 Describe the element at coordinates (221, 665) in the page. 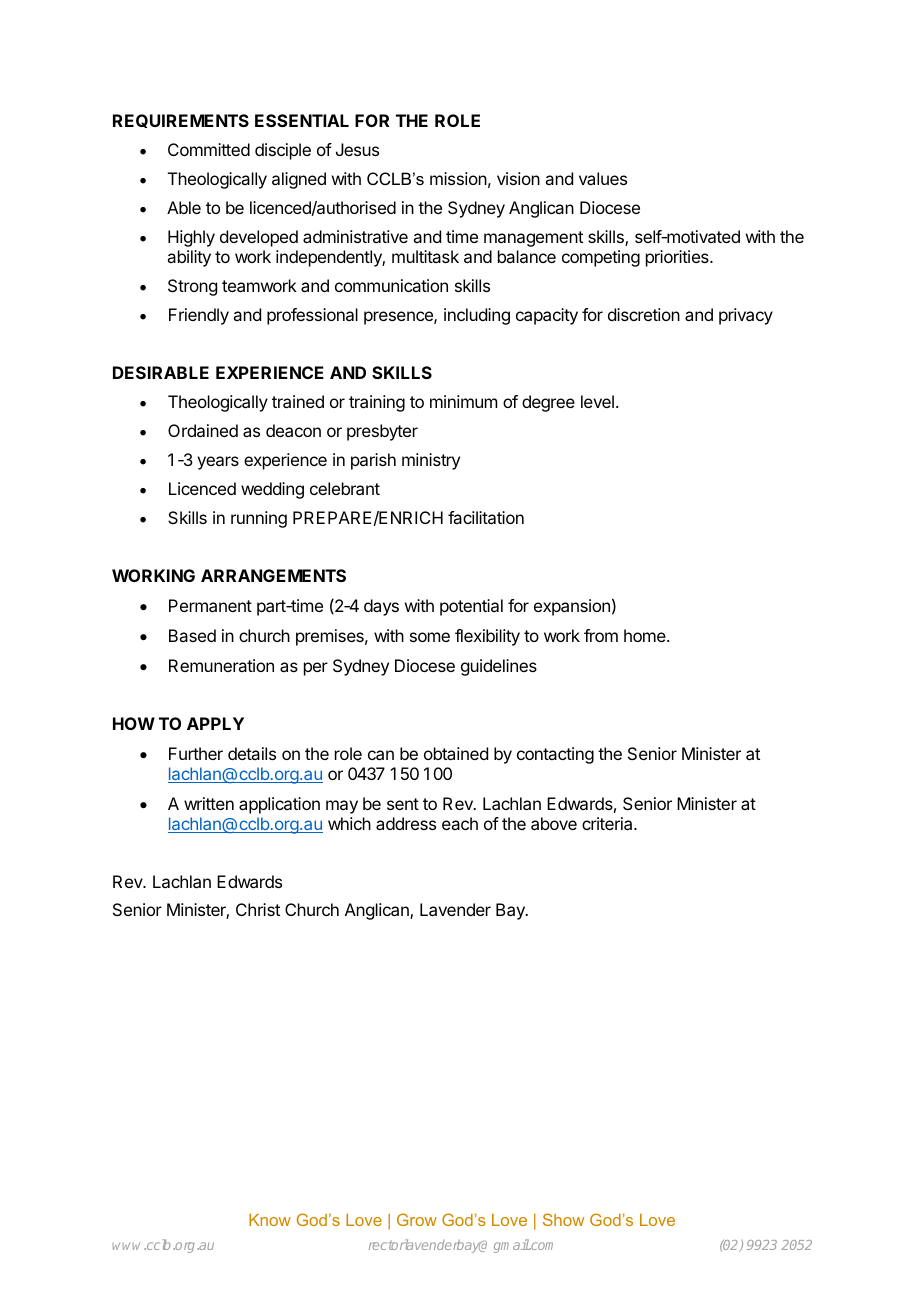

I see `Remuneration` at that location.
